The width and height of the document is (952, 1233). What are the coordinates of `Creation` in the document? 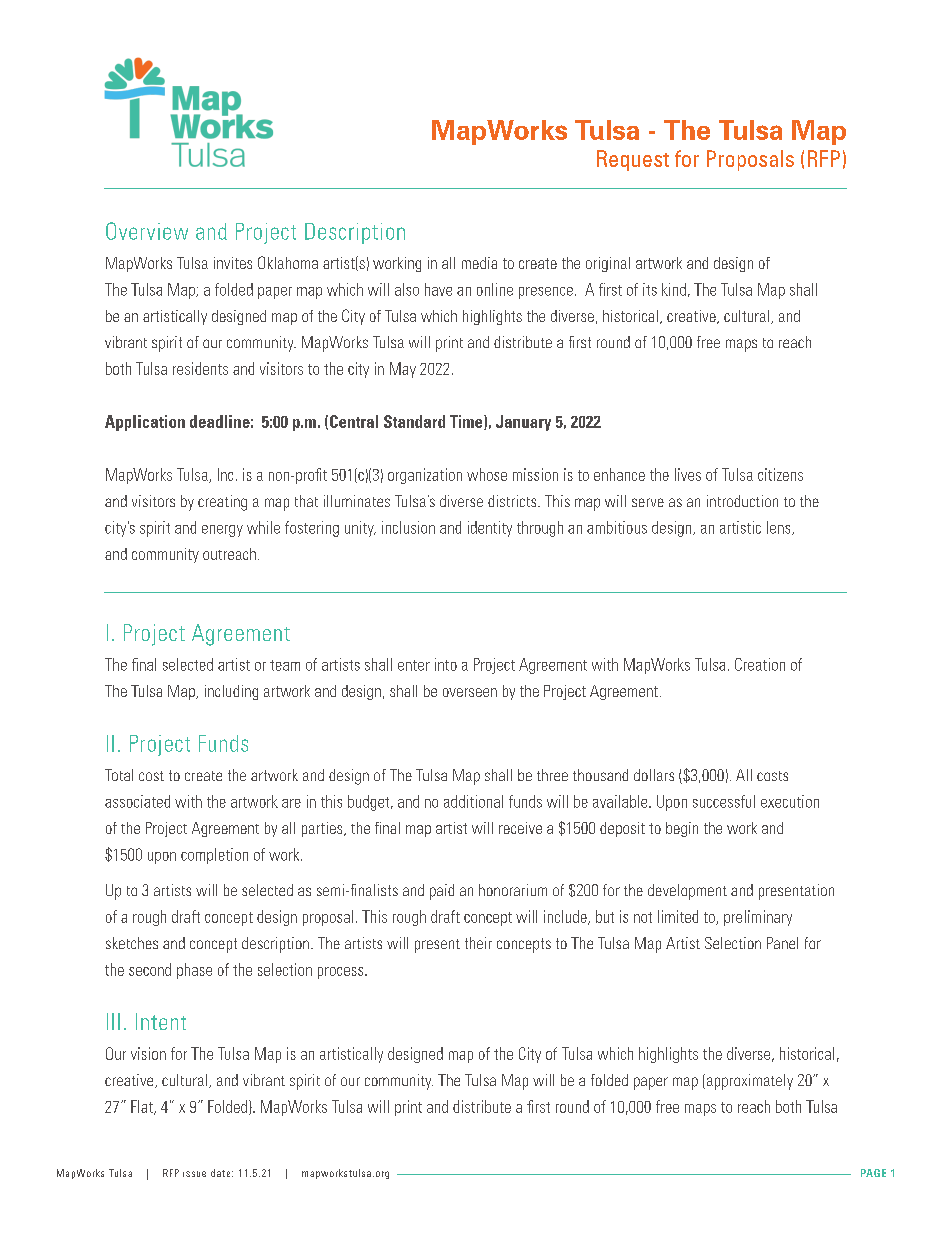 It's located at (760, 664).
